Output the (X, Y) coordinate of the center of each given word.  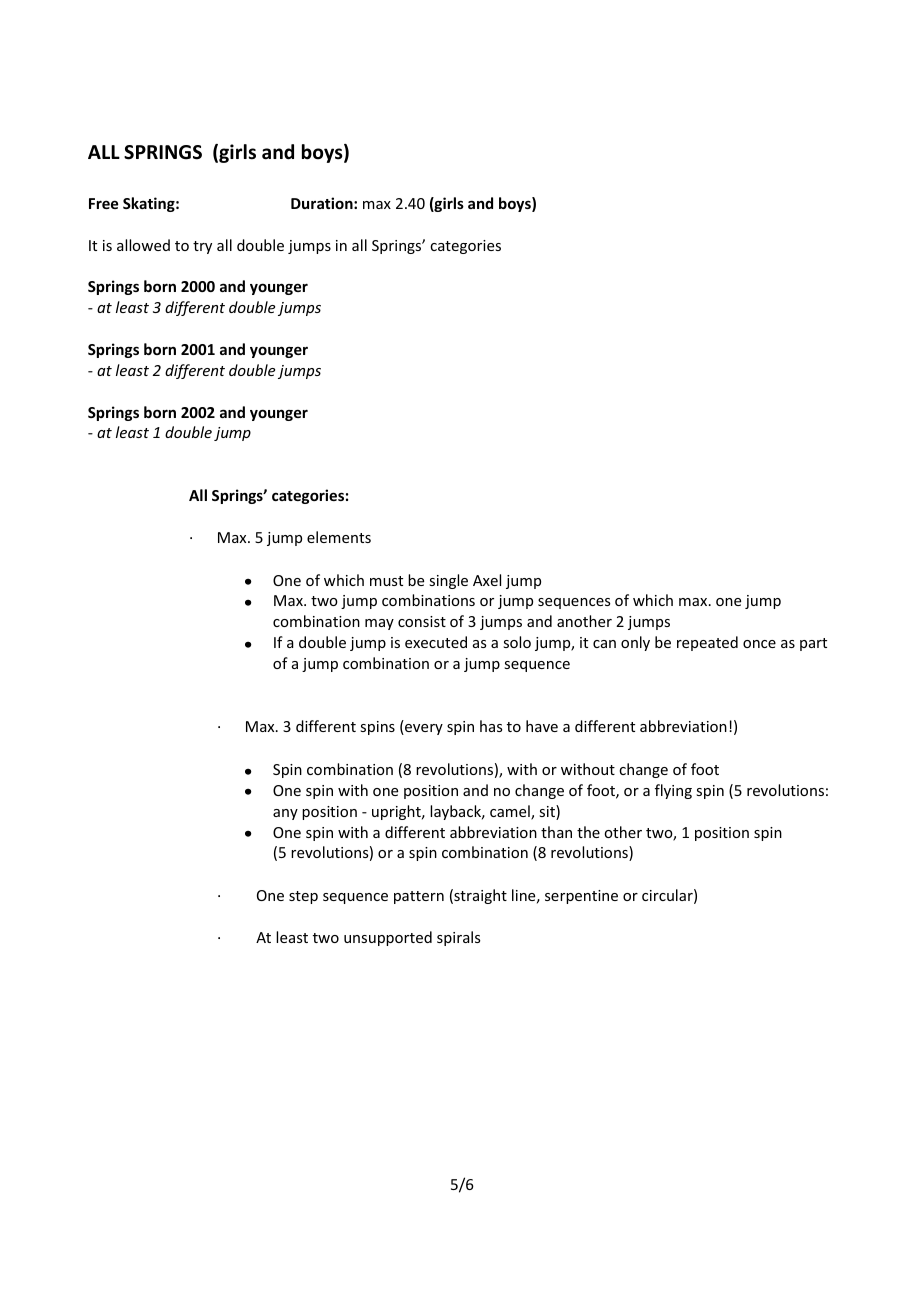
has (491, 726)
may (379, 624)
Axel (487, 580)
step (303, 897)
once (759, 644)
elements (339, 537)
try (202, 247)
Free (103, 203)
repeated (707, 643)
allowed (143, 245)
